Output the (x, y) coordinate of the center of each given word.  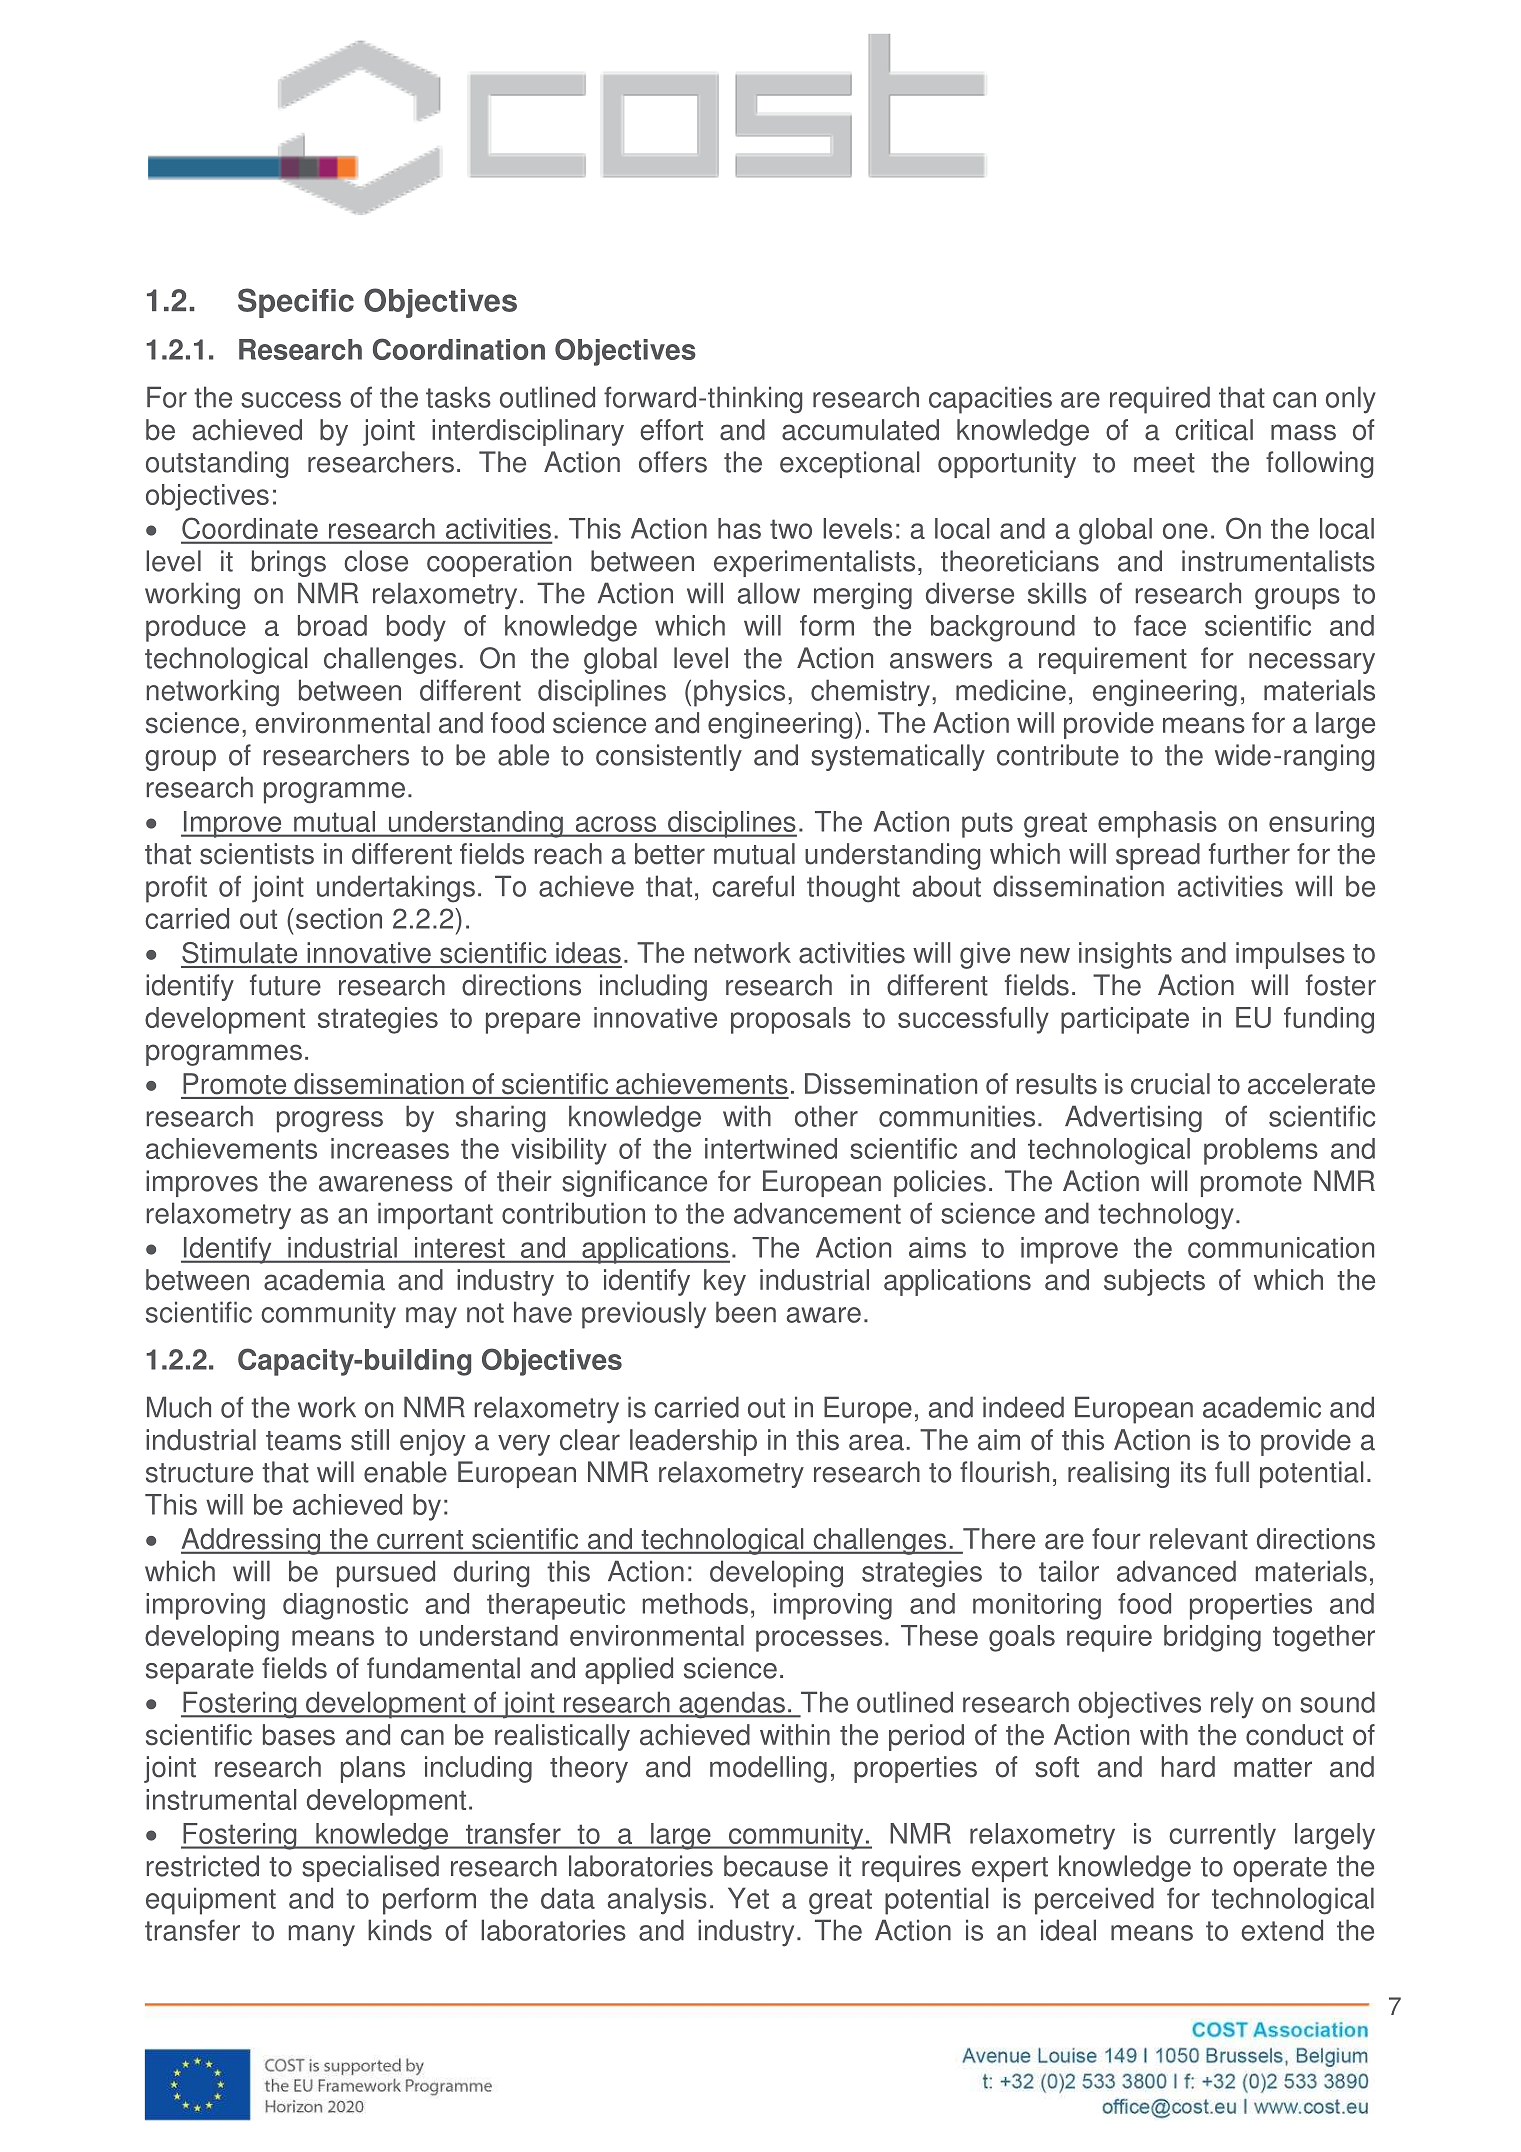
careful (753, 886)
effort (671, 430)
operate (1280, 1869)
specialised (370, 1868)
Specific (296, 303)
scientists (257, 854)
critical (1214, 430)
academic (1262, 1407)
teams (303, 1441)
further (1249, 854)
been (746, 1312)
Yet (748, 1898)
